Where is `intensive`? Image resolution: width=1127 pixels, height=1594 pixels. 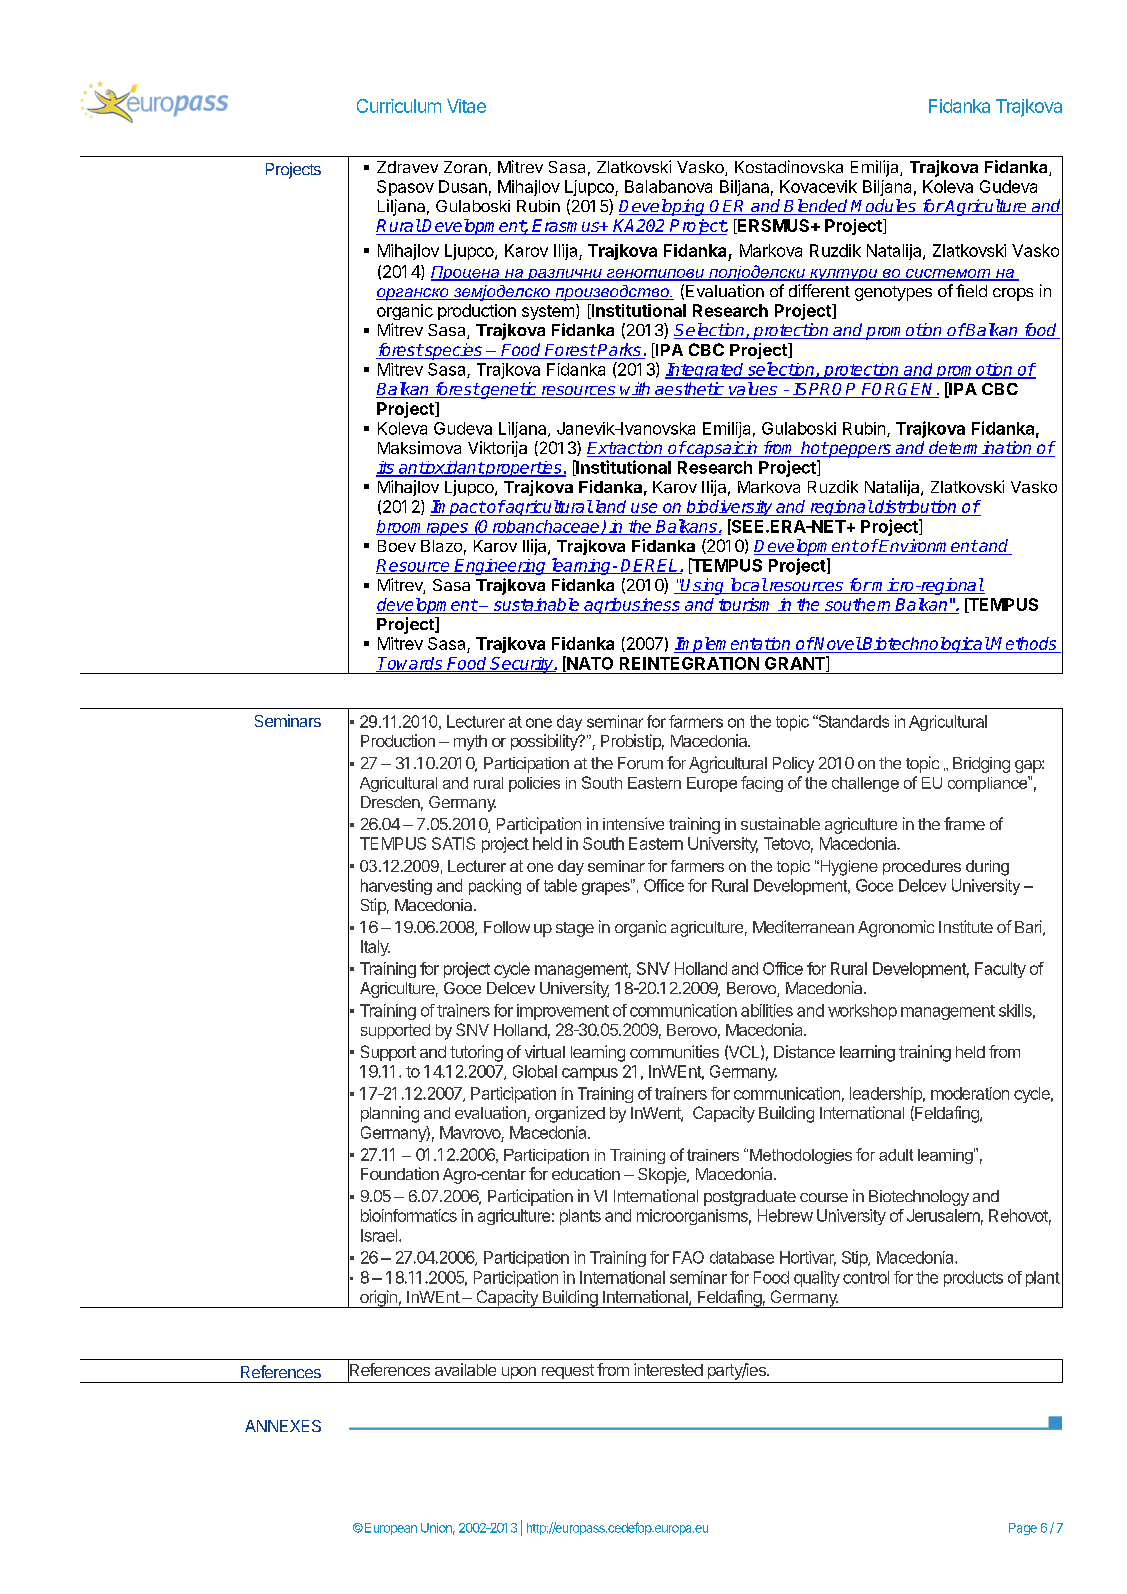
intensive is located at coordinates (633, 823).
